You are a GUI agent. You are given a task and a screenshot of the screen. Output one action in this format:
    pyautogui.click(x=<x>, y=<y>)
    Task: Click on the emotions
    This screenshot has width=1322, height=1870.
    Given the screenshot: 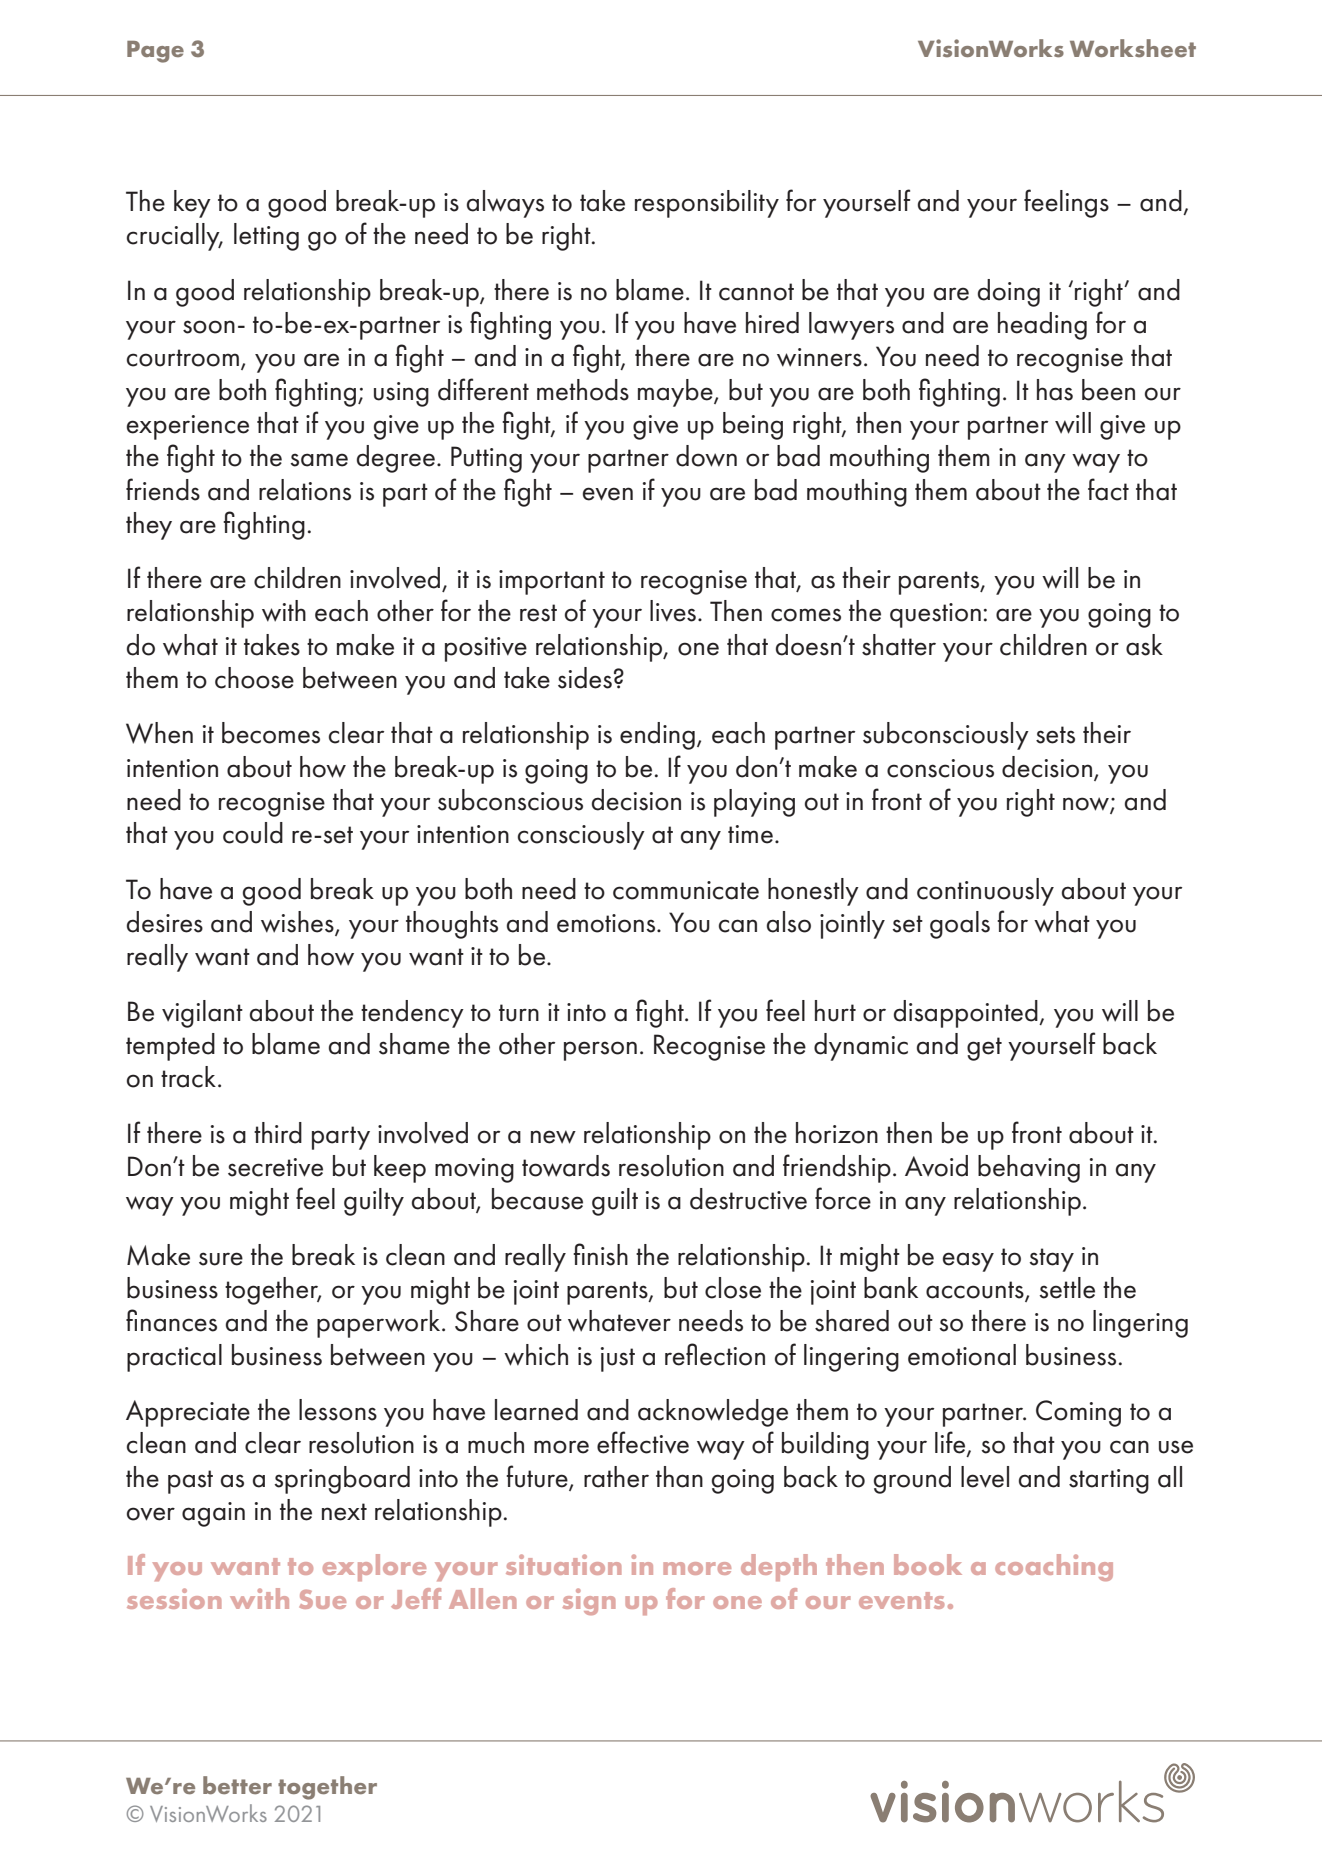 What is the action you would take?
    pyautogui.click(x=607, y=923)
